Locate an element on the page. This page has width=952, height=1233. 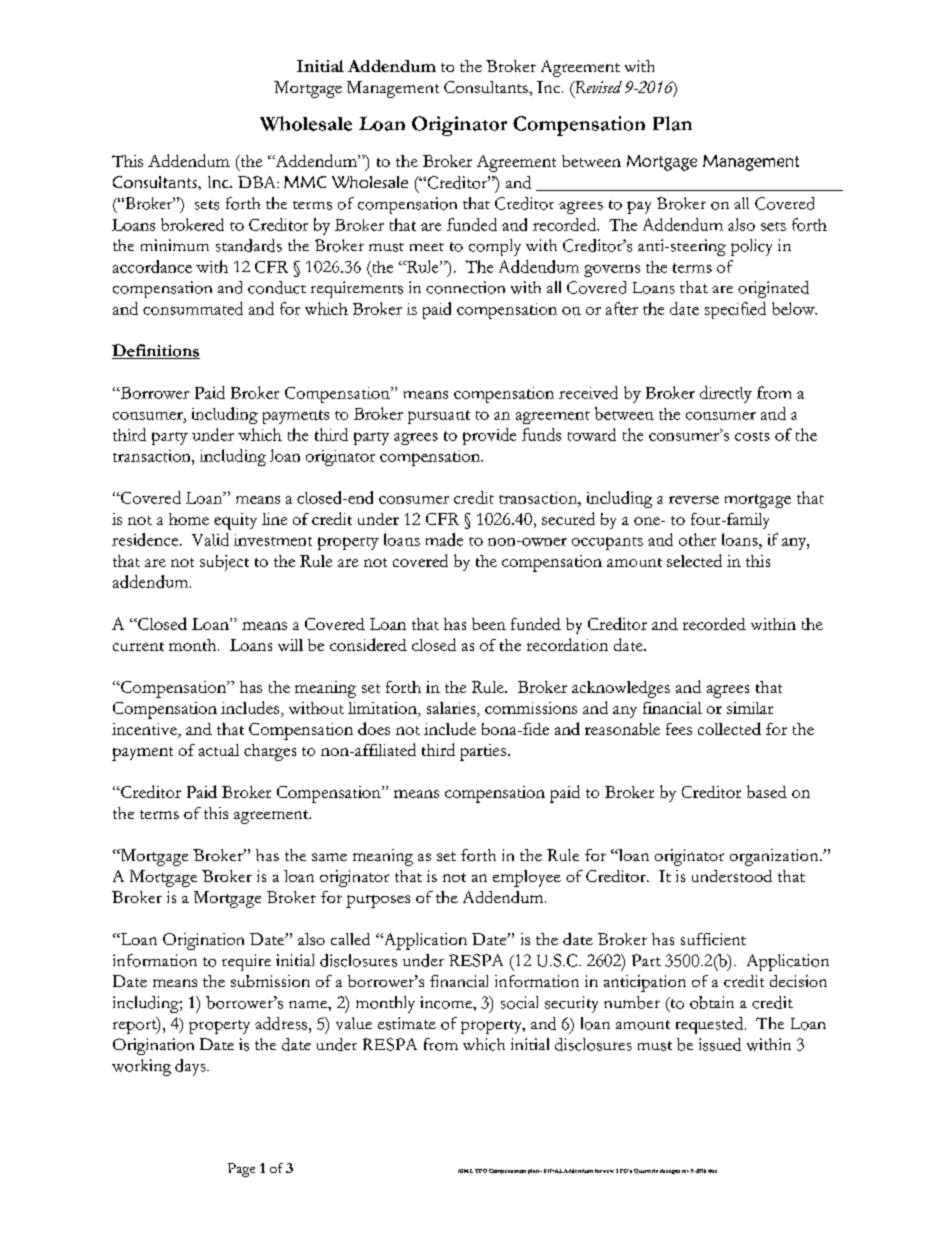
salaries is located at coordinates (452, 709).
